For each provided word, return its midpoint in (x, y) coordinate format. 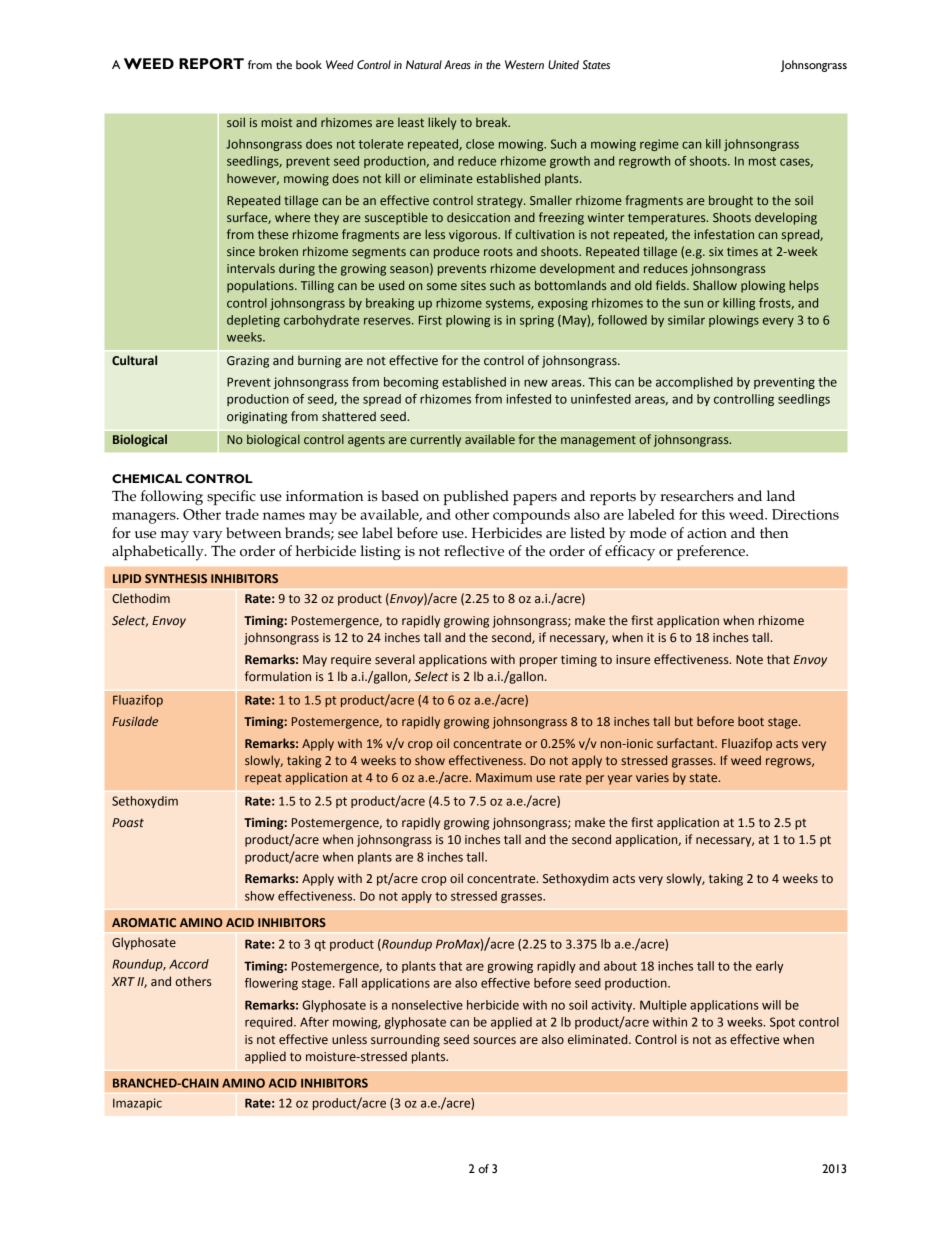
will (771, 1005)
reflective (474, 551)
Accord (189, 964)
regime (659, 145)
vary (208, 537)
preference (712, 552)
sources (494, 1041)
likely (442, 123)
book (309, 65)
